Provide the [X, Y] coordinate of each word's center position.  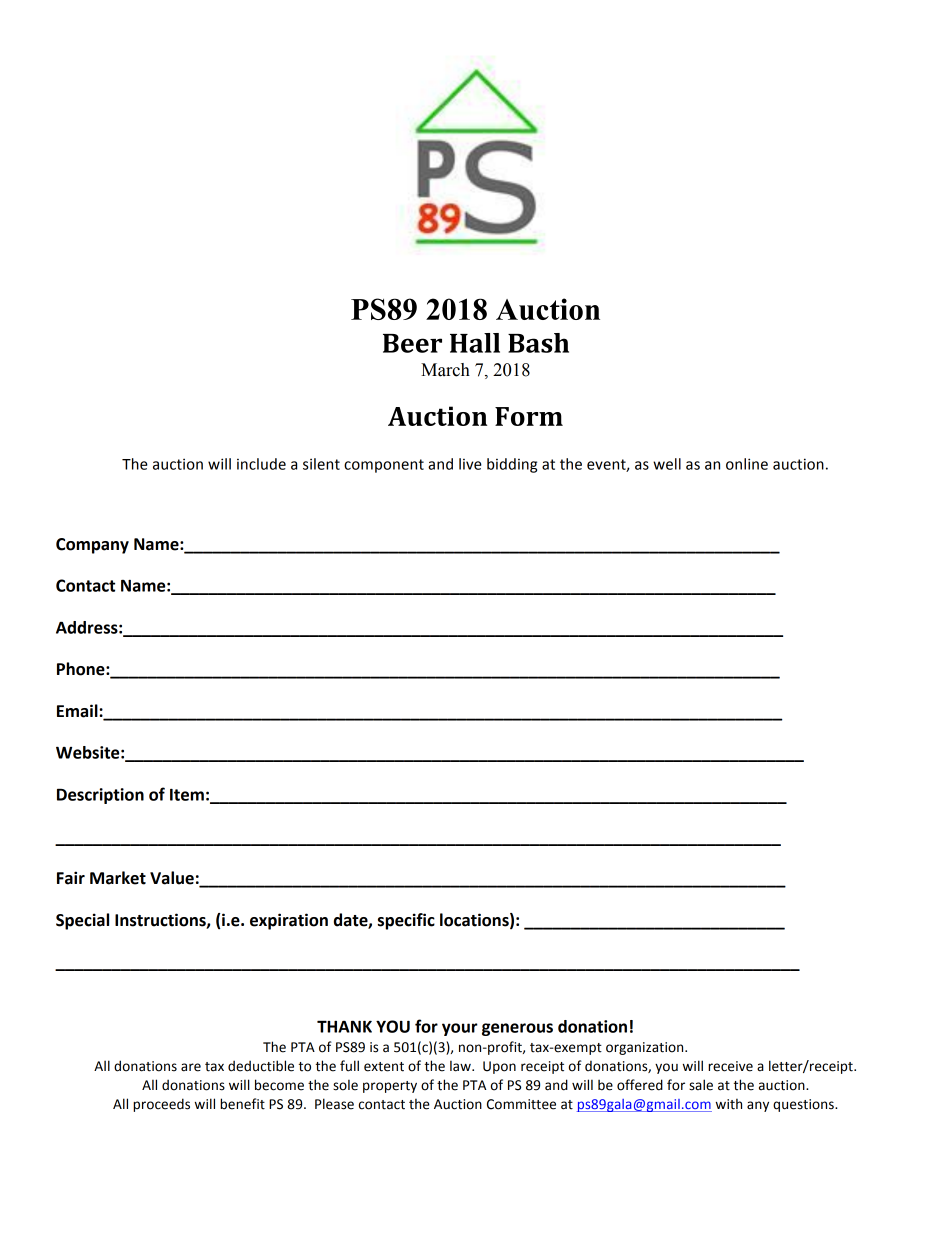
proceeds [161, 1105]
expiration [289, 921]
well [667, 464]
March [445, 370]
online [747, 464]
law [461, 1066]
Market [118, 878]
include [261, 464]
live [470, 464]
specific [406, 921]
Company [92, 546]
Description [100, 796]
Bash [538, 343]
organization [646, 1048]
